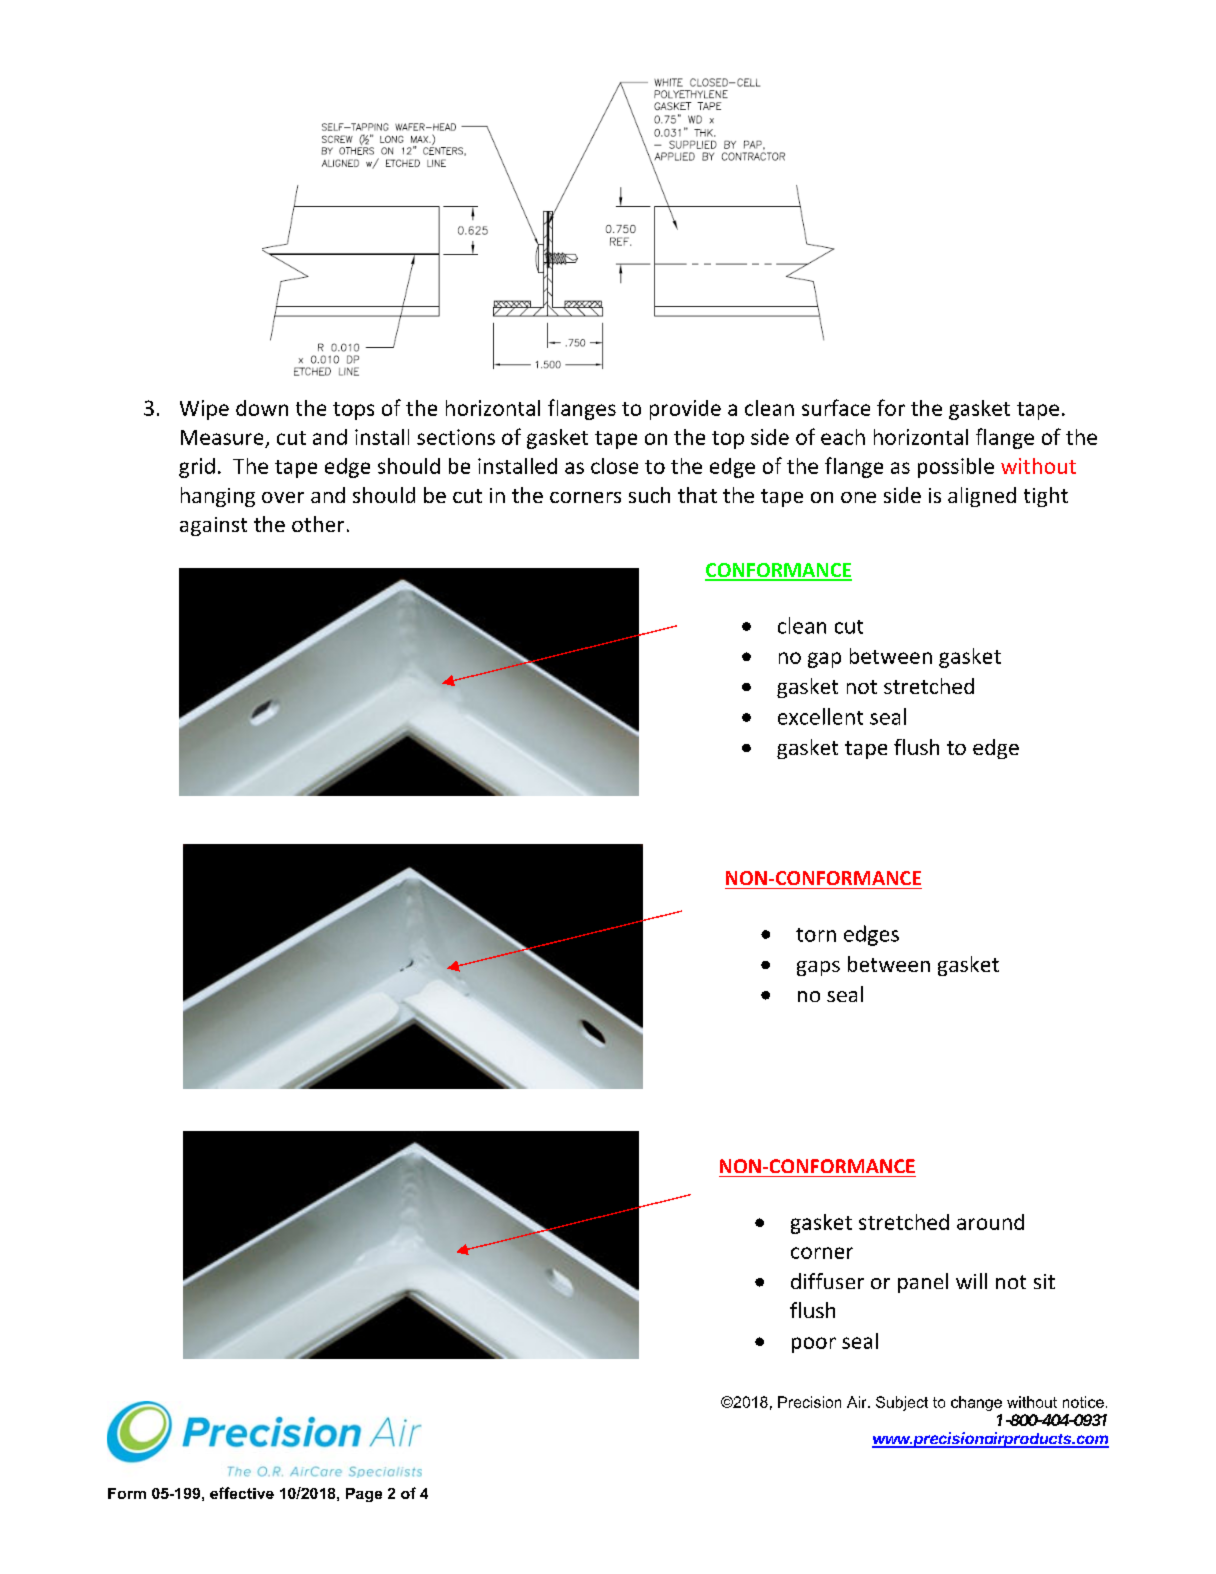 The image size is (1216, 1574). Describe the element at coordinates (818, 968) in the page. I see `gaps` at that location.
